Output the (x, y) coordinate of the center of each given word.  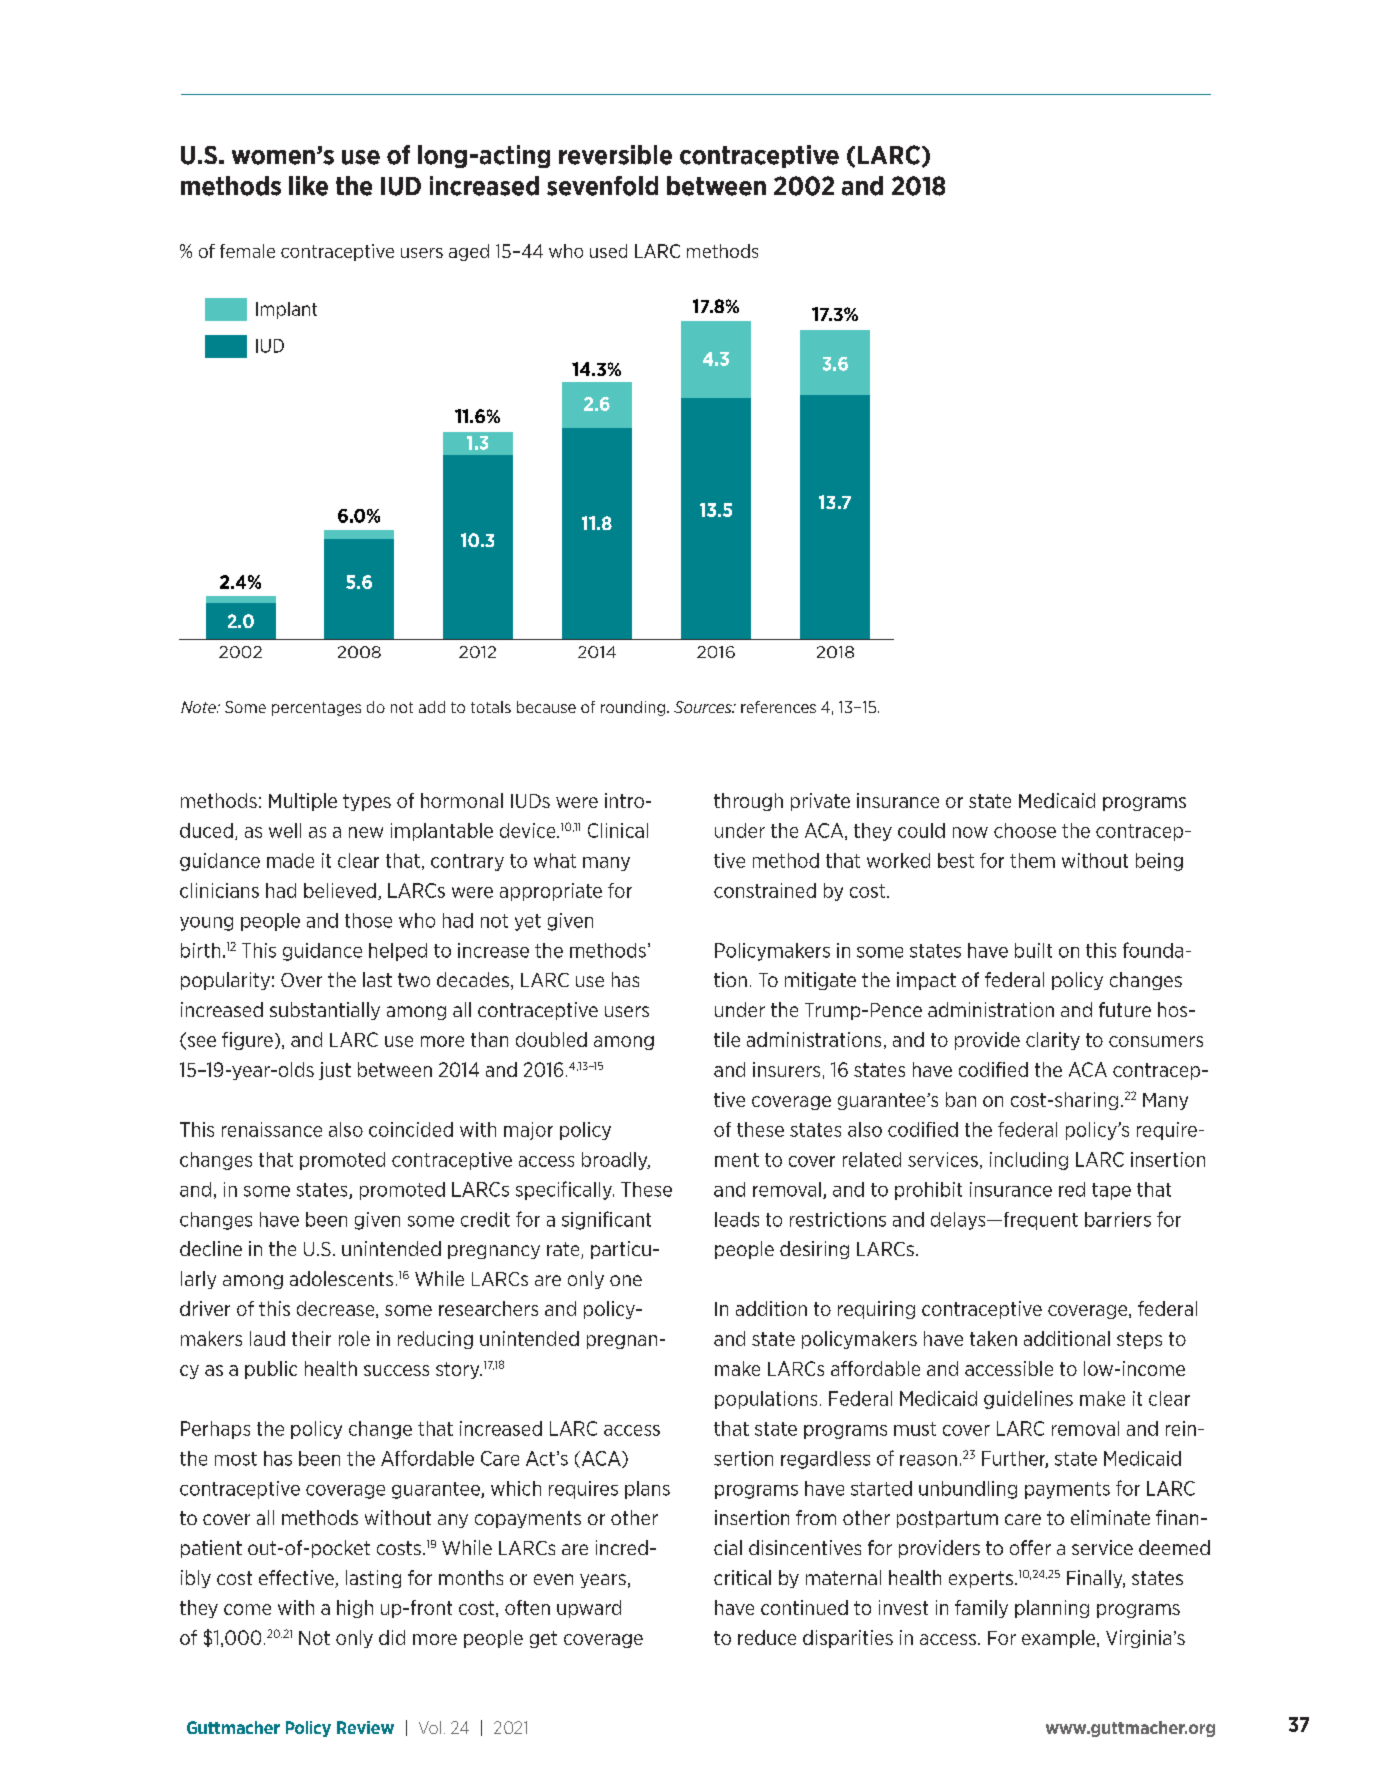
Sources (704, 707)
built (1033, 950)
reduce (767, 1637)
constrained (765, 890)
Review (365, 1727)
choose (1025, 830)
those (368, 920)
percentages (316, 709)
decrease (337, 1309)
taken (993, 1338)
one (626, 1280)
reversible (615, 155)
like (308, 186)
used (608, 251)
